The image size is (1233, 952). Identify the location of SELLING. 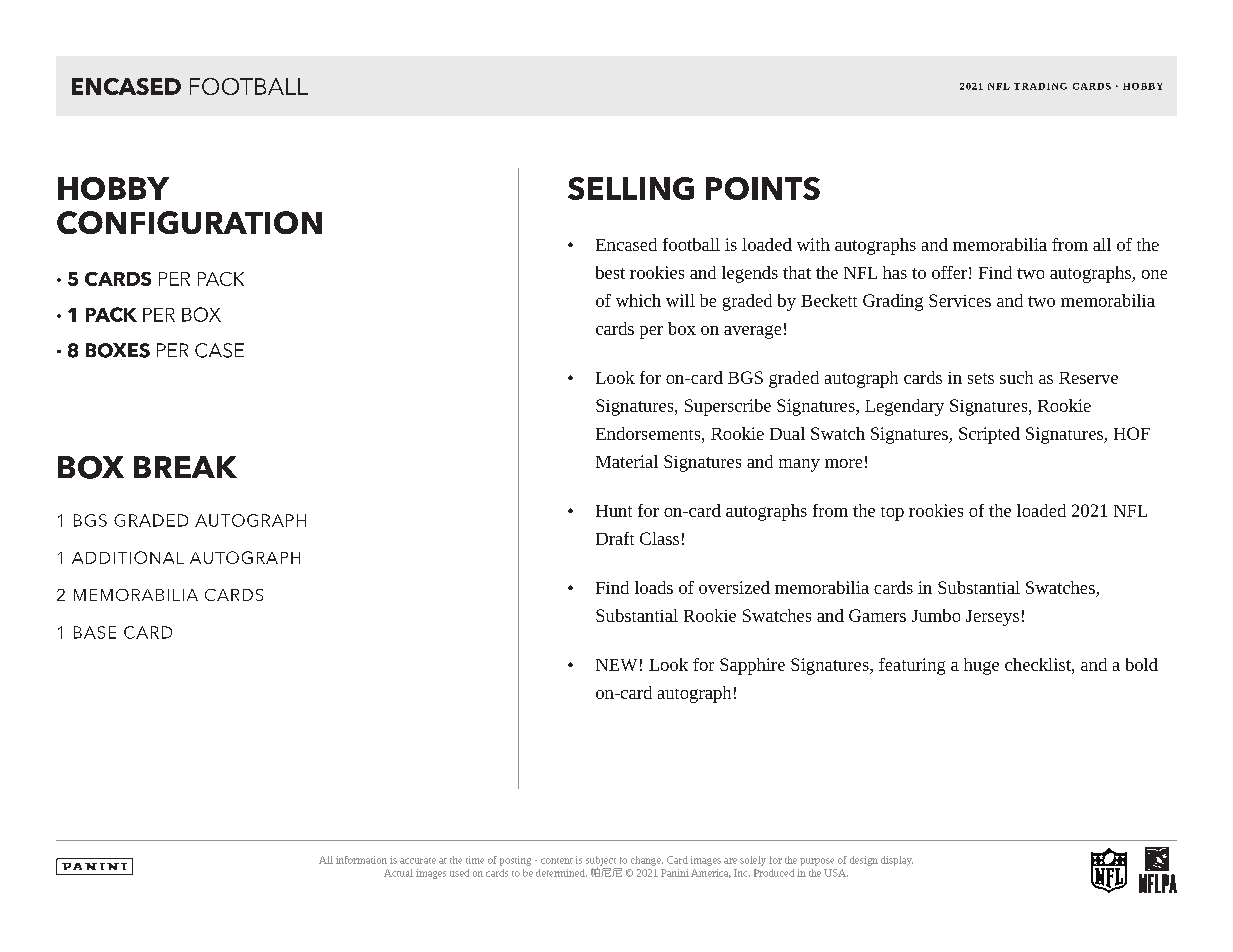
(631, 188).
